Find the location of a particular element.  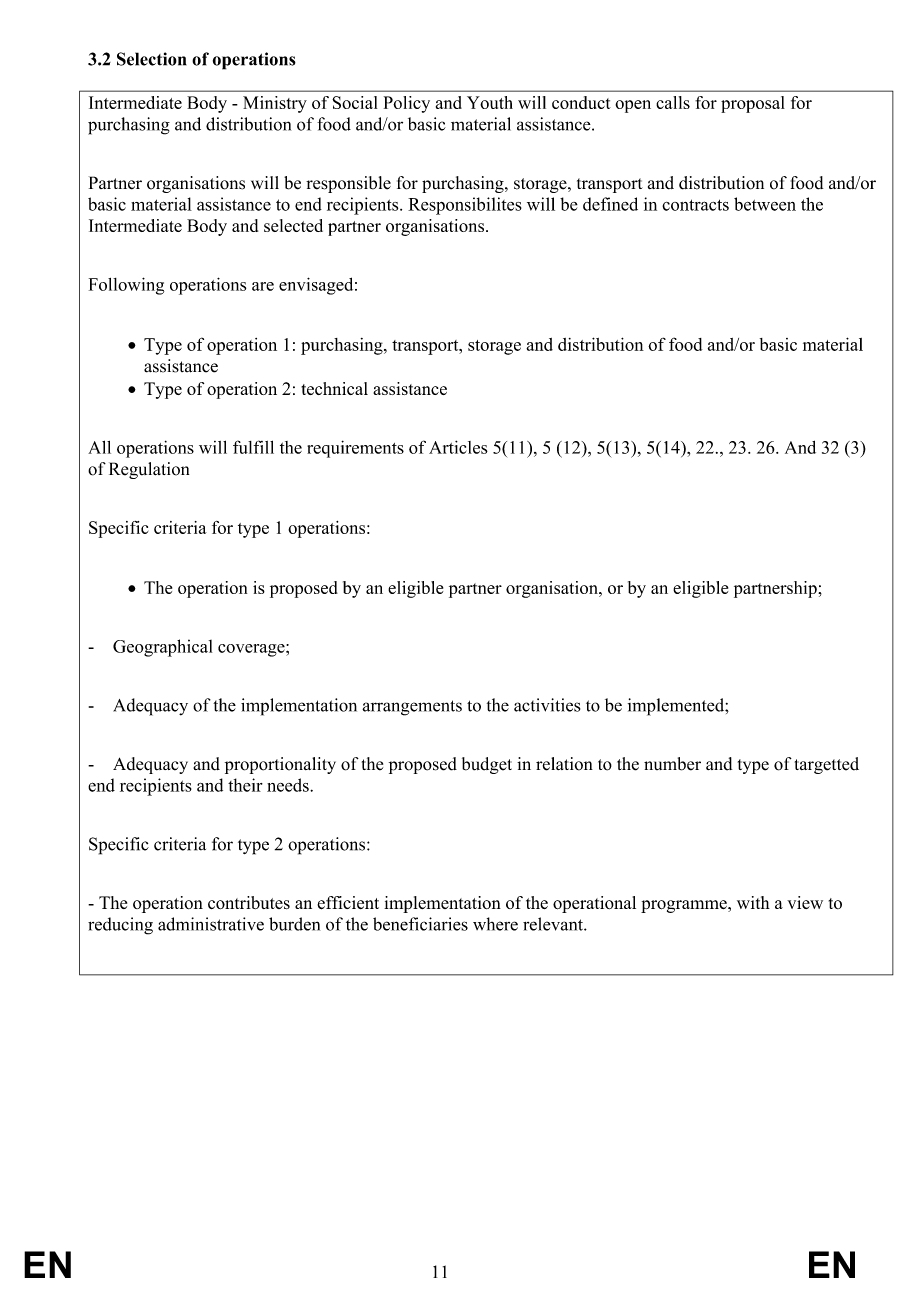

proposal is located at coordinates (753, 104).
